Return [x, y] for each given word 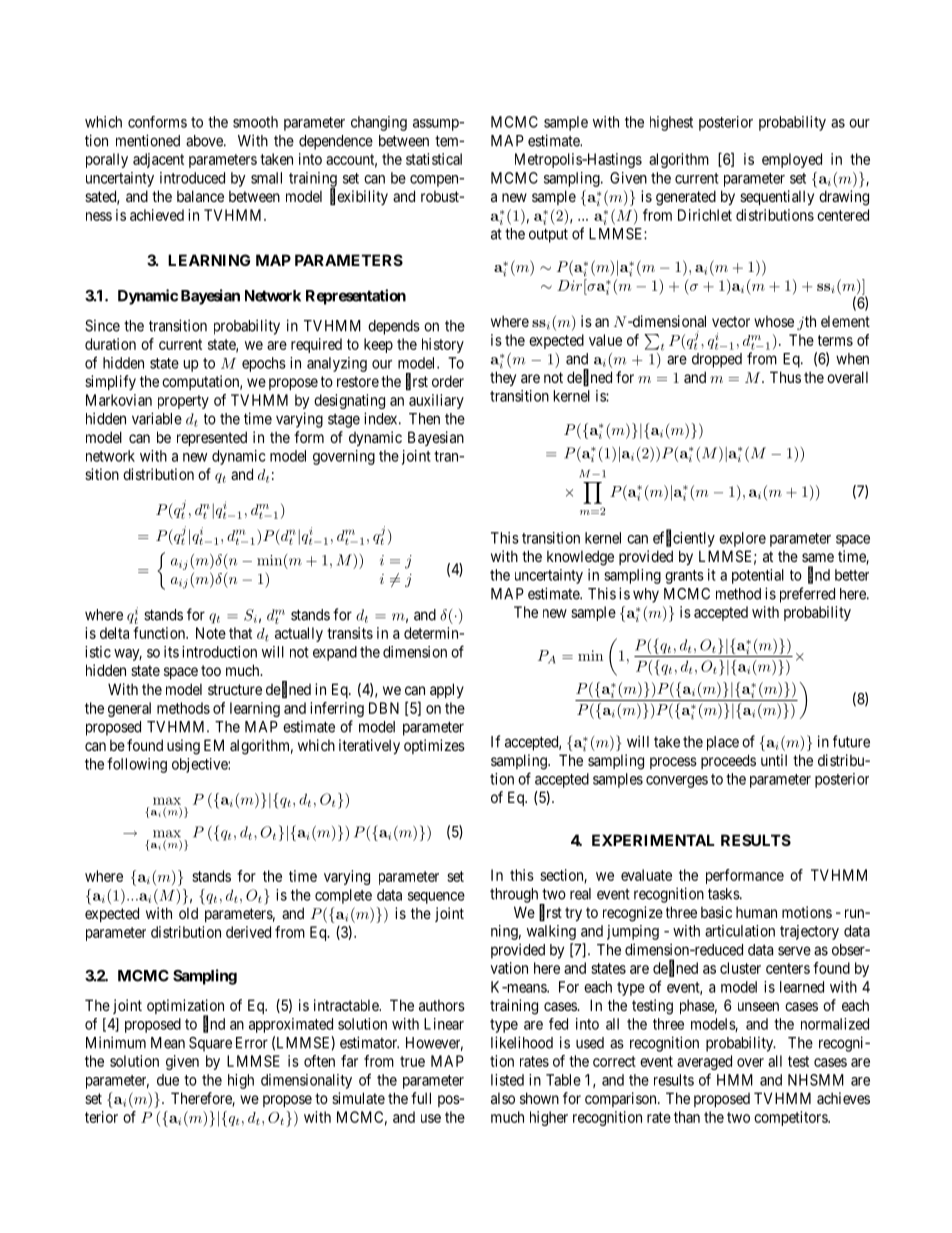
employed [792, 160]
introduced [192, 178]
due [168, 1080]
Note [211, 633]
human [756, 912]
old [188, 913]
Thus [785, 377]
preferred [807, 595]
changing [379, 123]
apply [447, 690]
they [503, 378]
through [515, 896]
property [183, 402]
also [503, 1098]
